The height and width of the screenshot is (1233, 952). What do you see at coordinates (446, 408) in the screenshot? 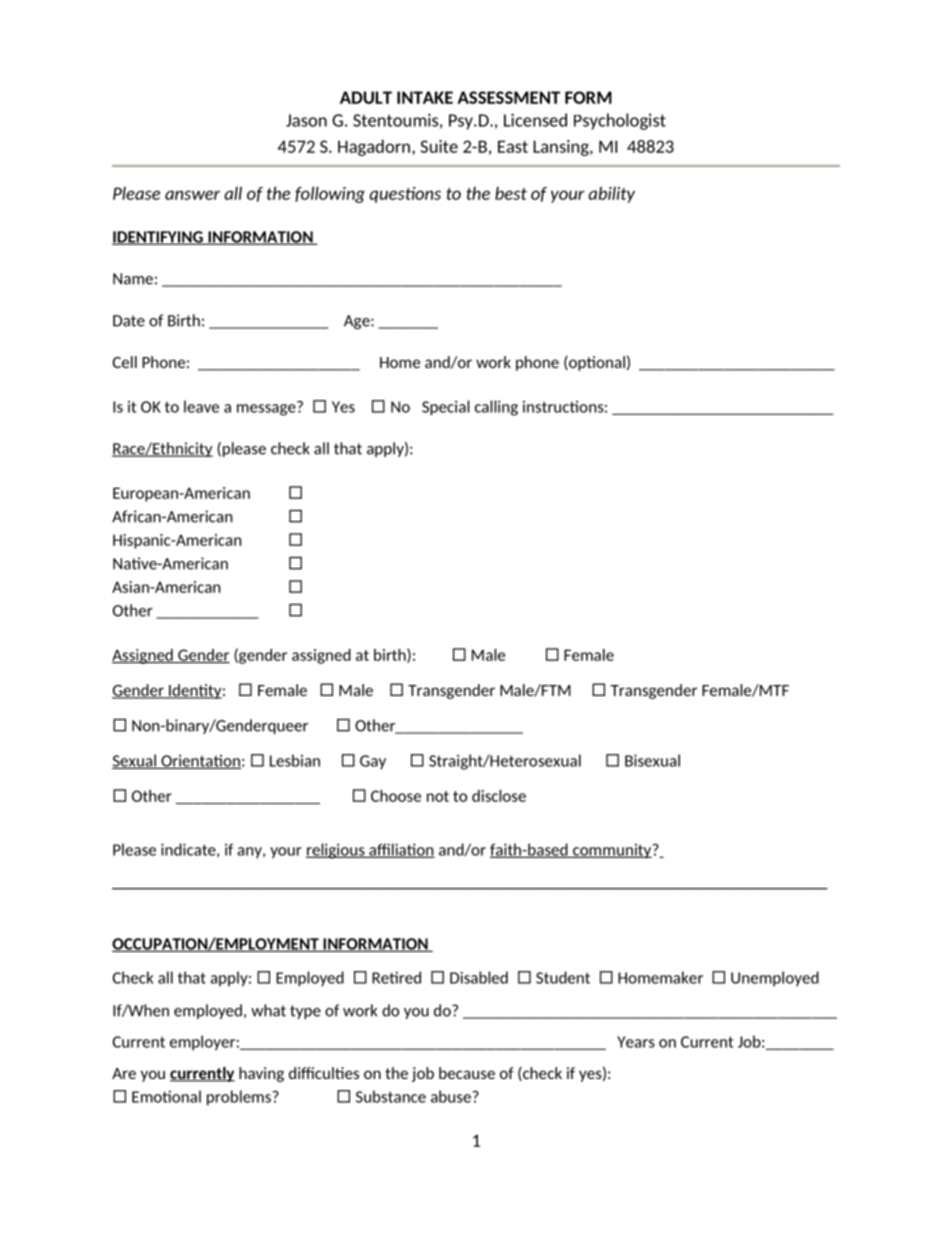
I see `Special` at bounding box center [446, 408].
